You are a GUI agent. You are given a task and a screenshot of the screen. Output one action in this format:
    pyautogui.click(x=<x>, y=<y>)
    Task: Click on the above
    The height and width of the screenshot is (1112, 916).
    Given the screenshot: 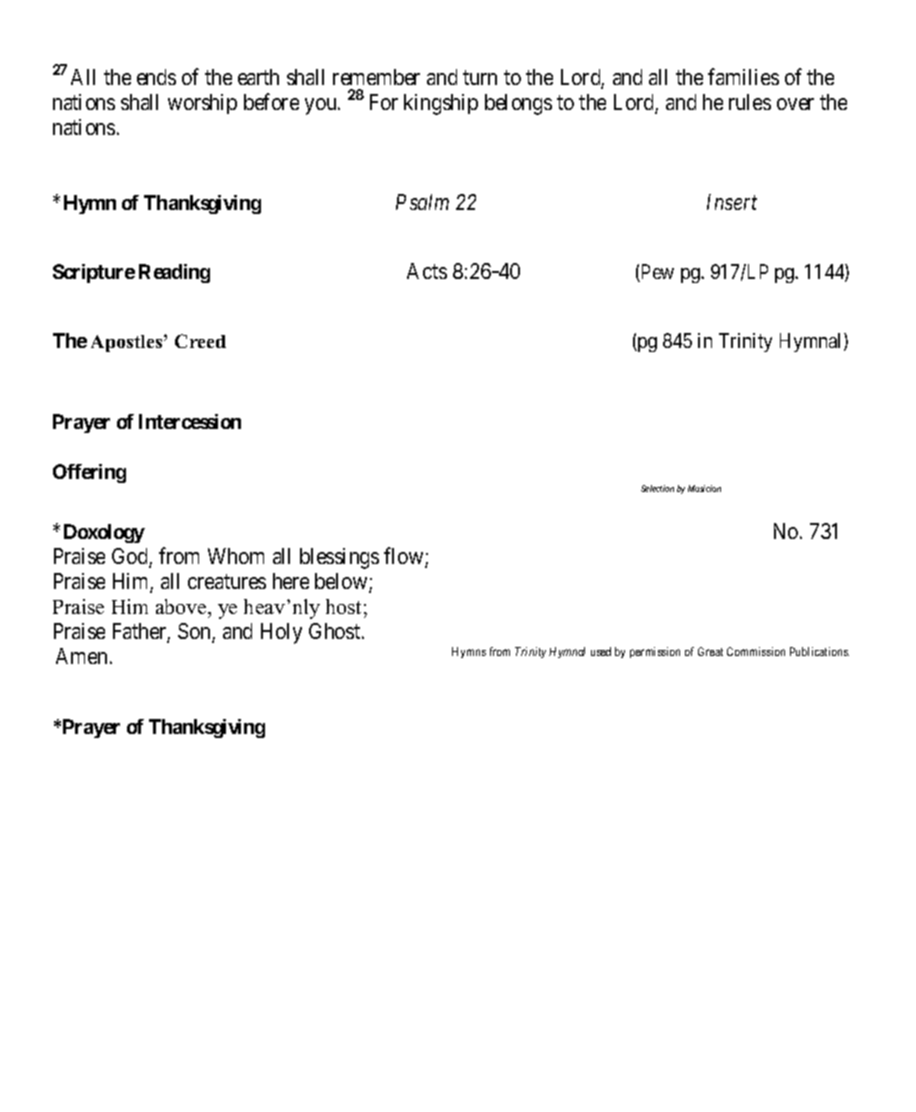 What is the action you would take?
    pyautogui.click(x=182, y=606)
